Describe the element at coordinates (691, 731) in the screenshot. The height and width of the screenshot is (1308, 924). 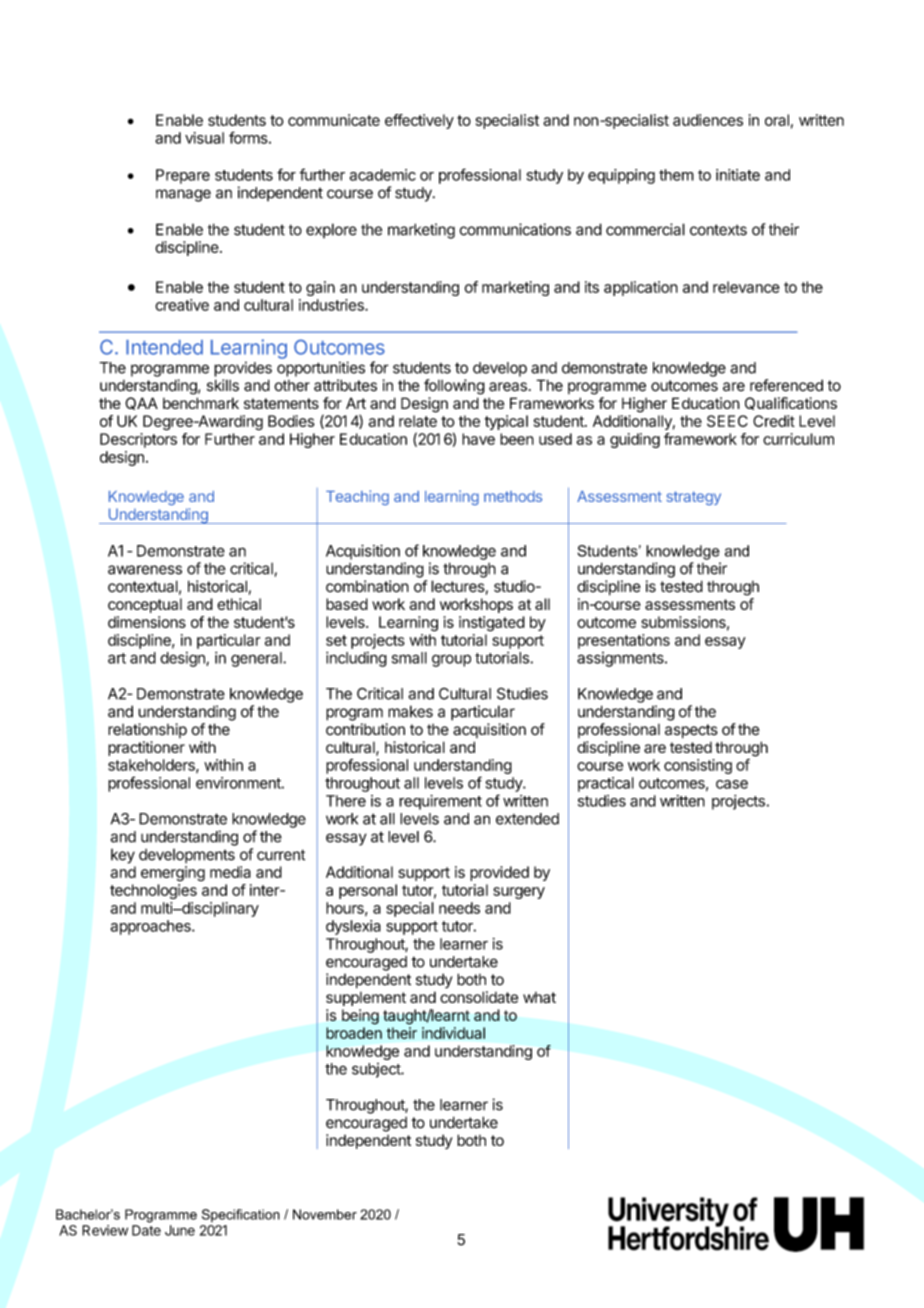
I see `aspects` at that location.
